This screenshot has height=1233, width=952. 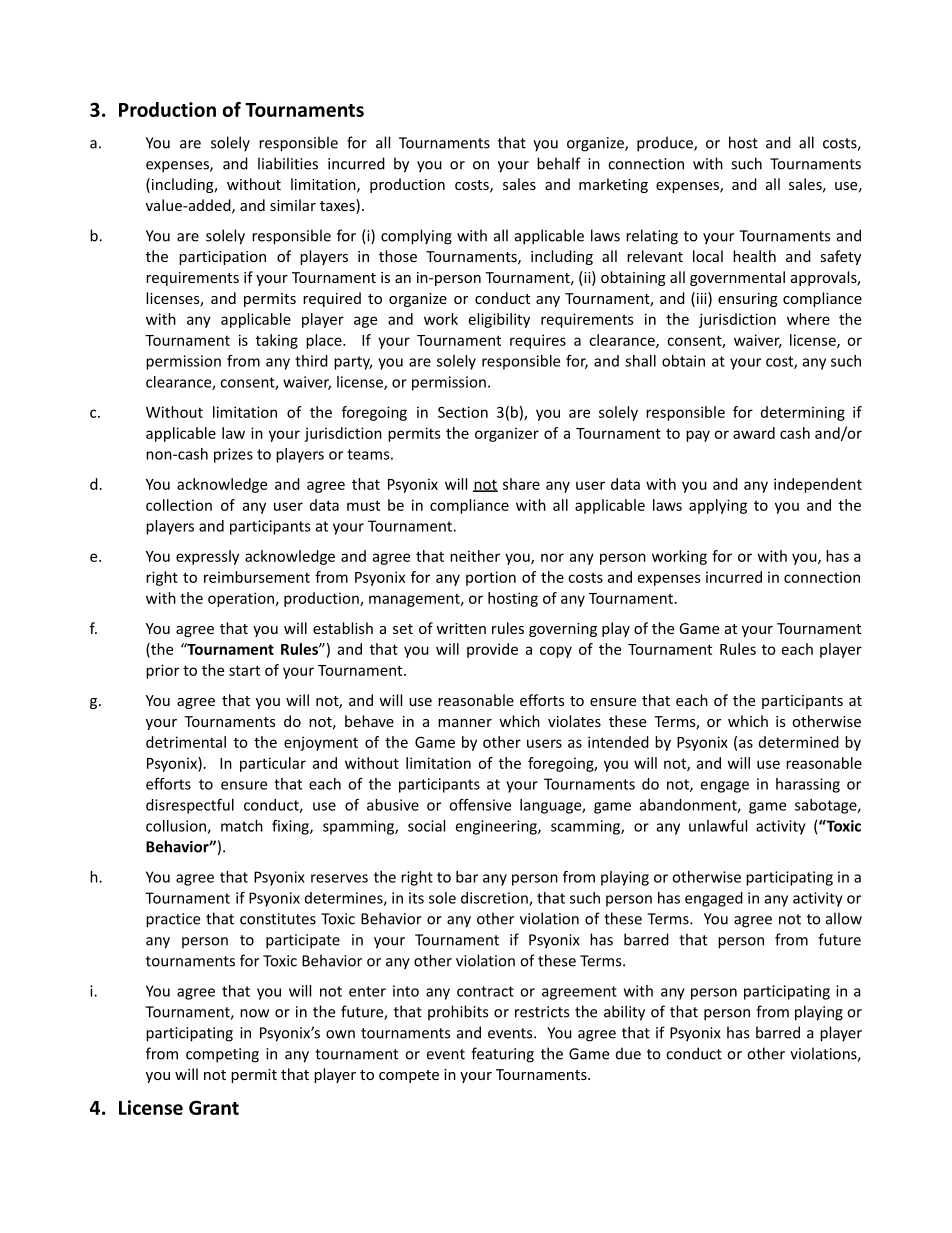 I want to click on share, so click(x=521, y=484).
